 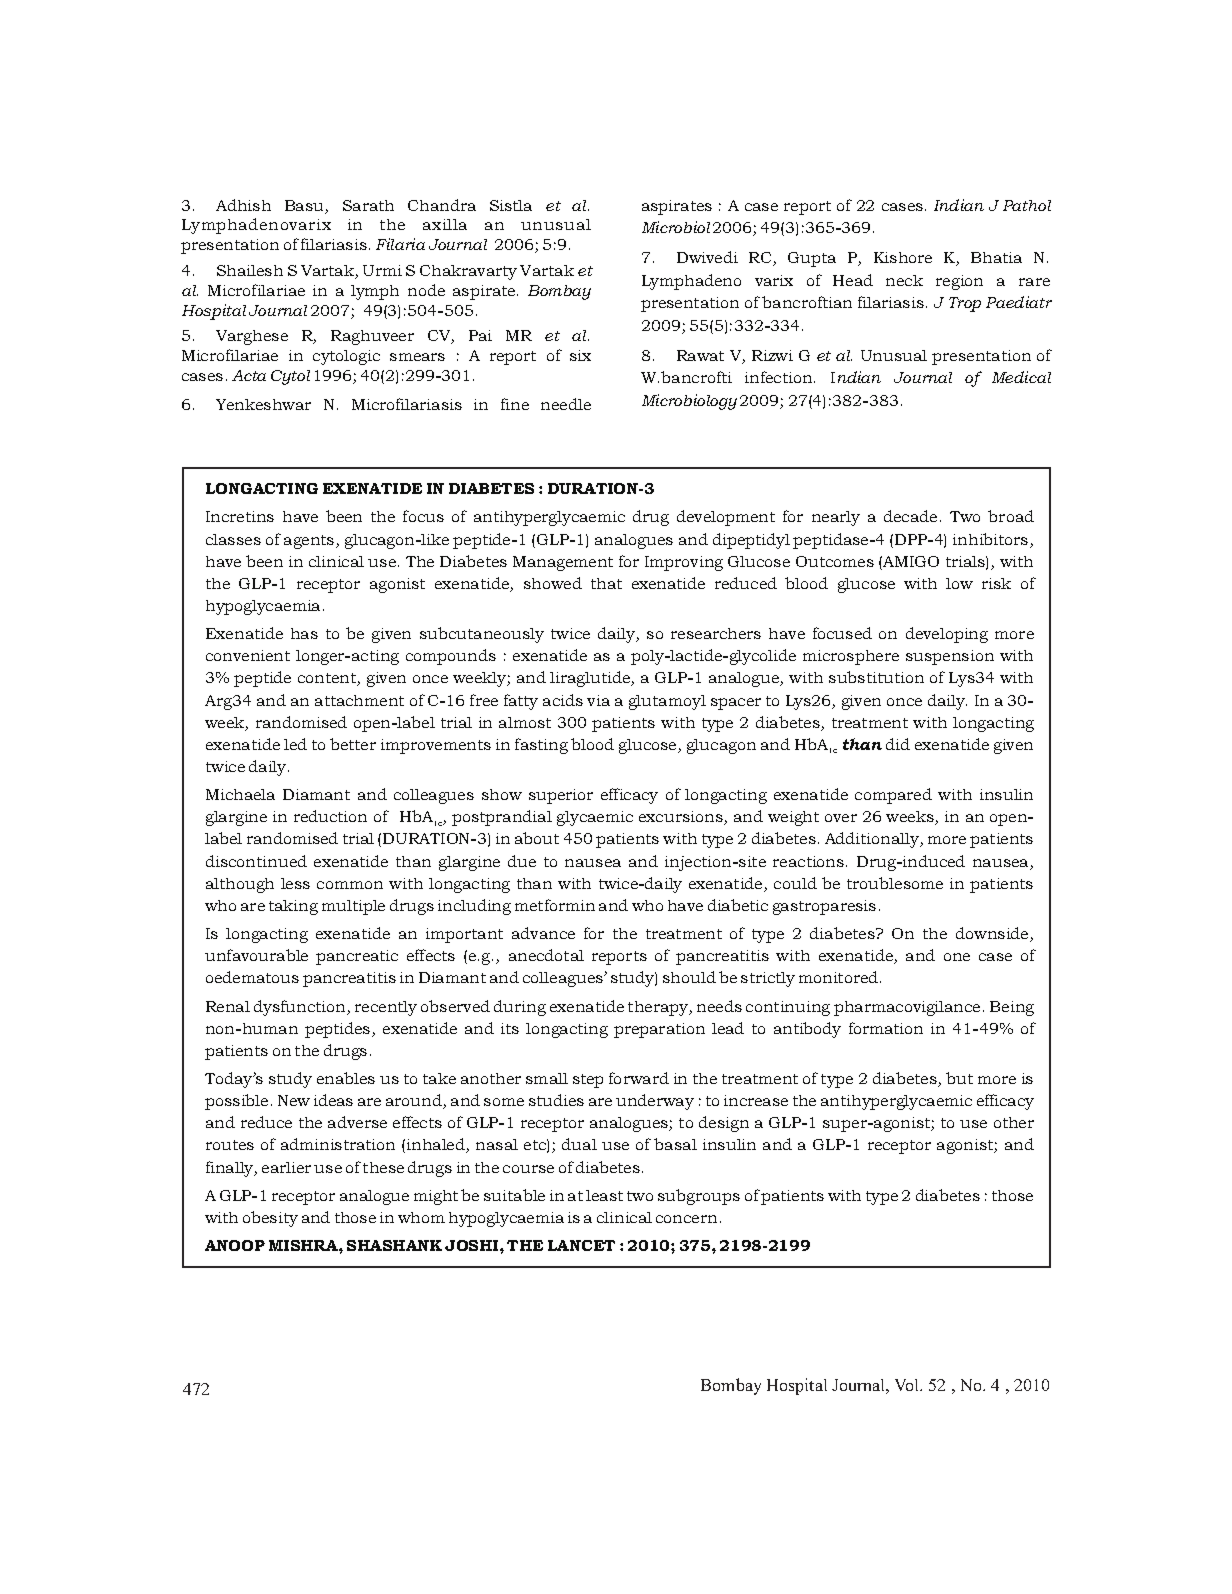 I want to click on Vol, so click(x=908, y=1385).
